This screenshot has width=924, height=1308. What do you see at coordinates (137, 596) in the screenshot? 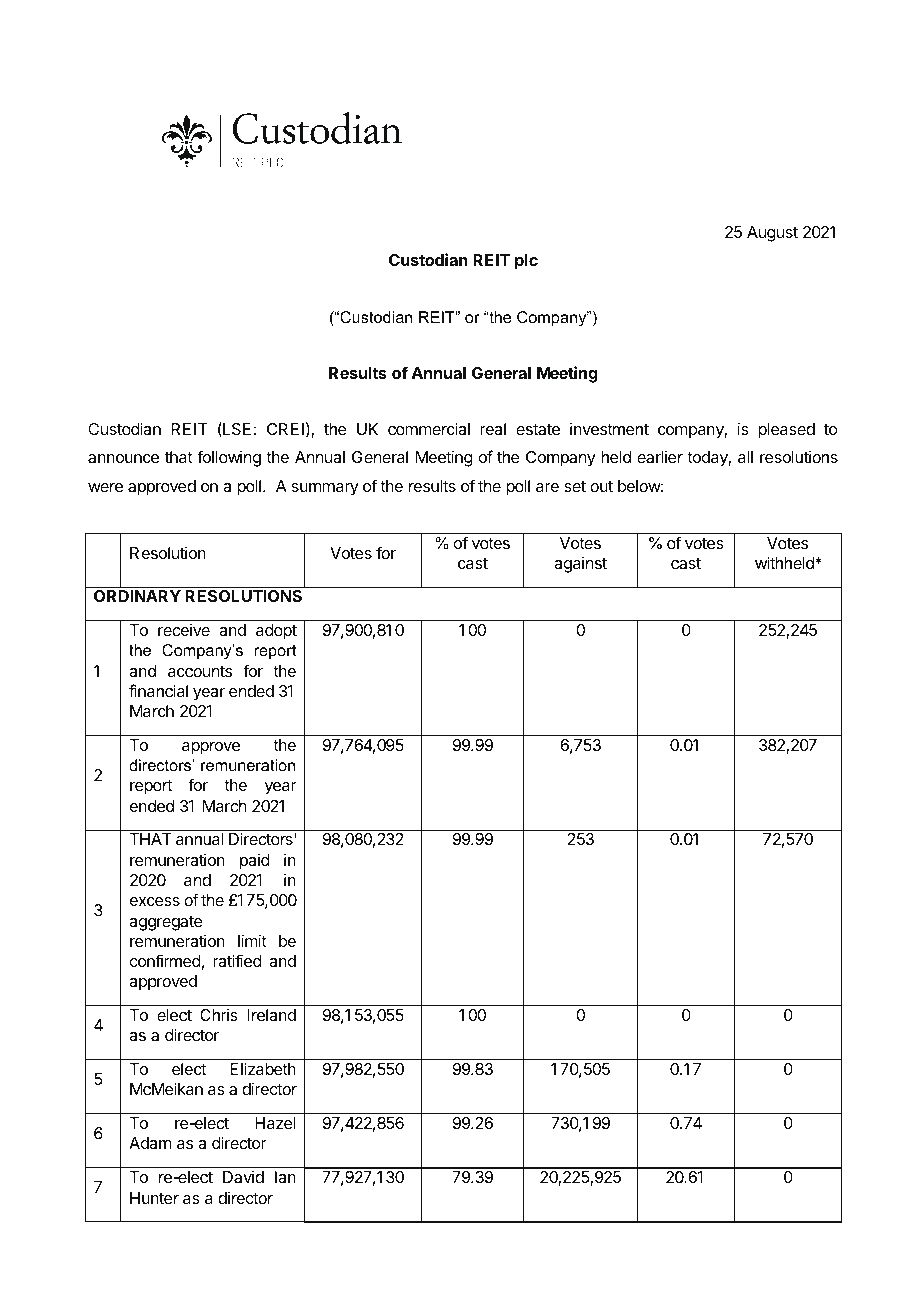
I see `ORDINARY` at bounding box center [137, 596].
